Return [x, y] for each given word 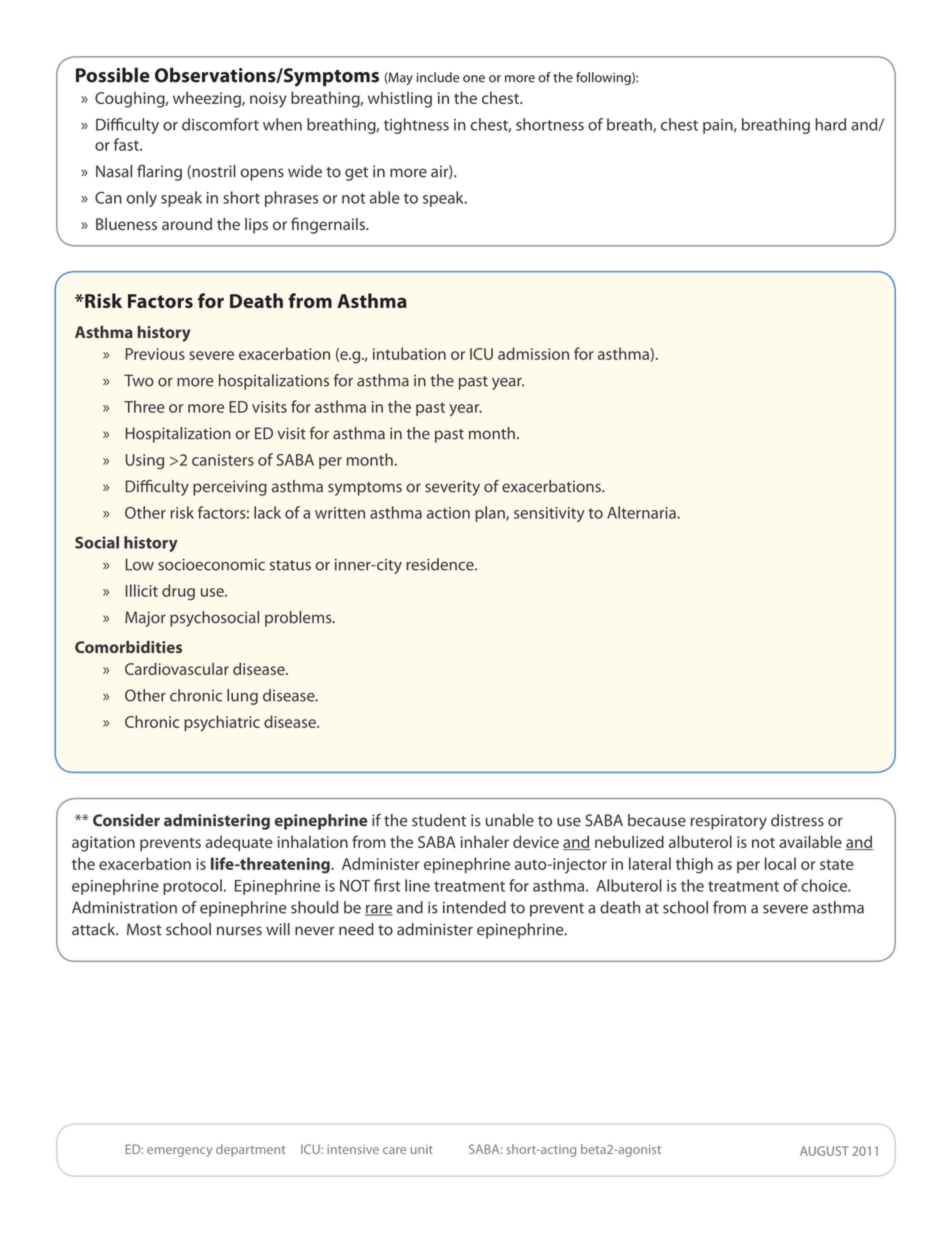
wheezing [208, 99]
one [474, 79]
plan [491, 514]
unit [422, 1149]
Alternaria [642, 512]
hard [830, 124]
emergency [179, 1152]
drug [178, 592]
